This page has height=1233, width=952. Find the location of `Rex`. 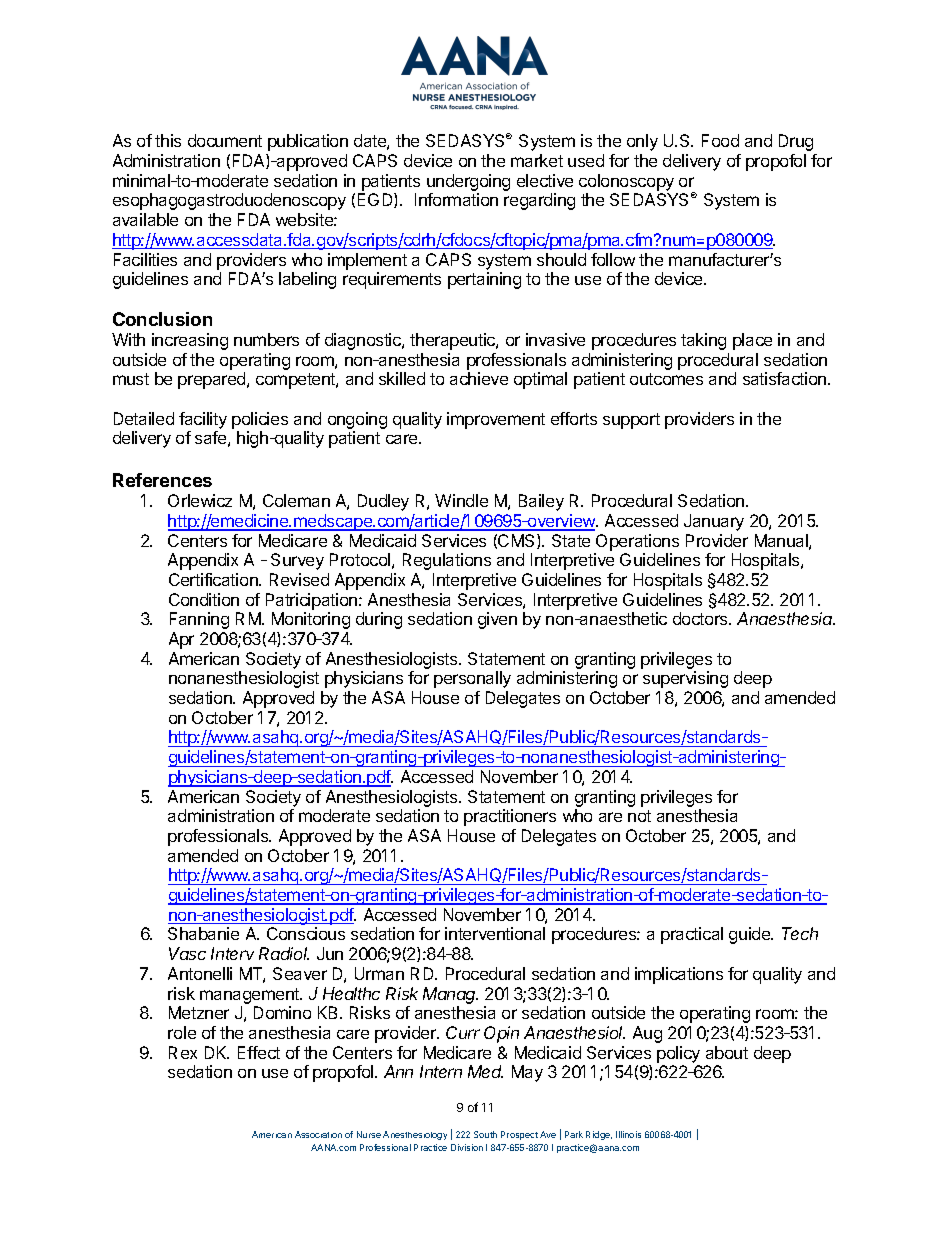

Rex is located at coordinates (183, 1052).
